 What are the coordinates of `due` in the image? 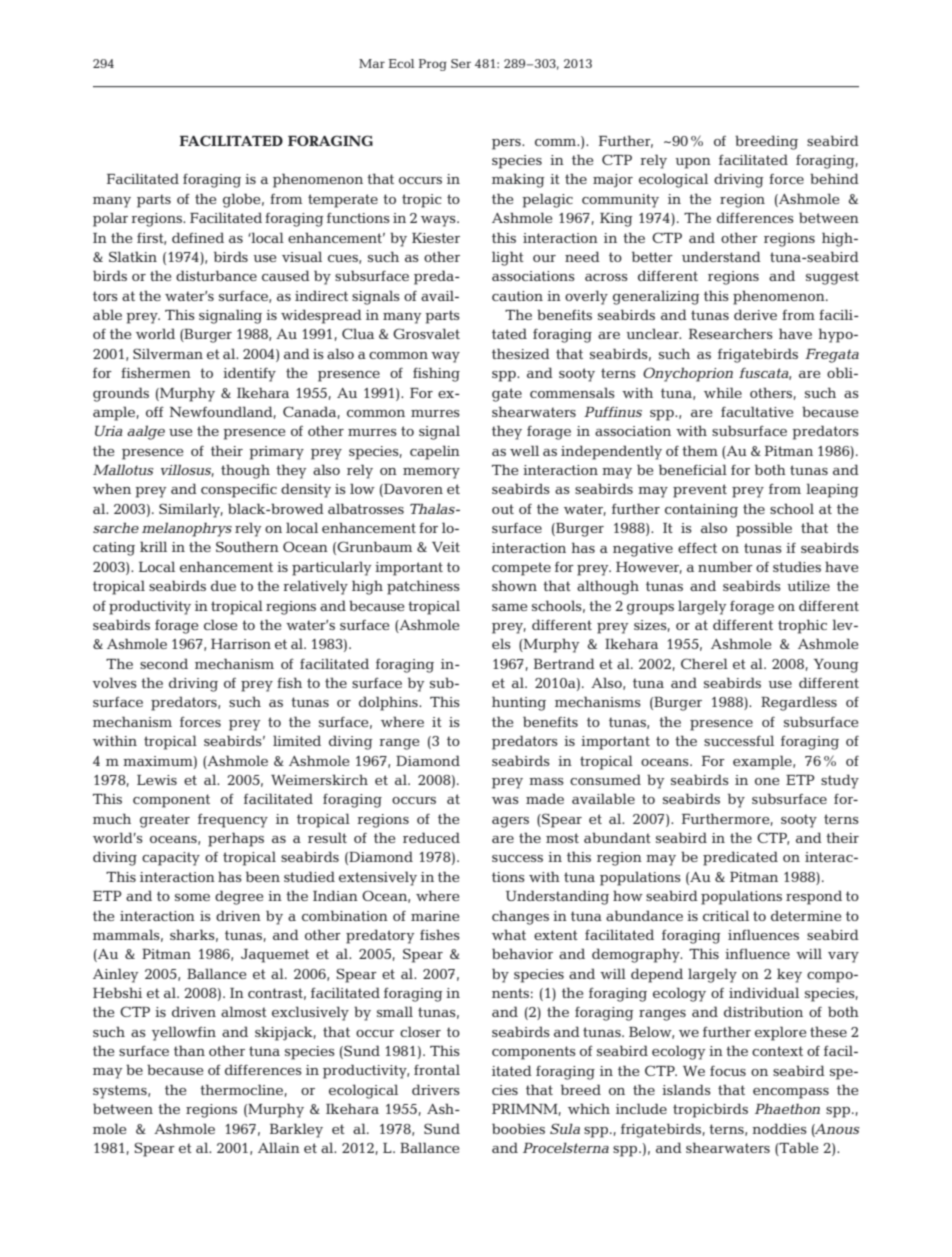 It's located at (223, 585).
